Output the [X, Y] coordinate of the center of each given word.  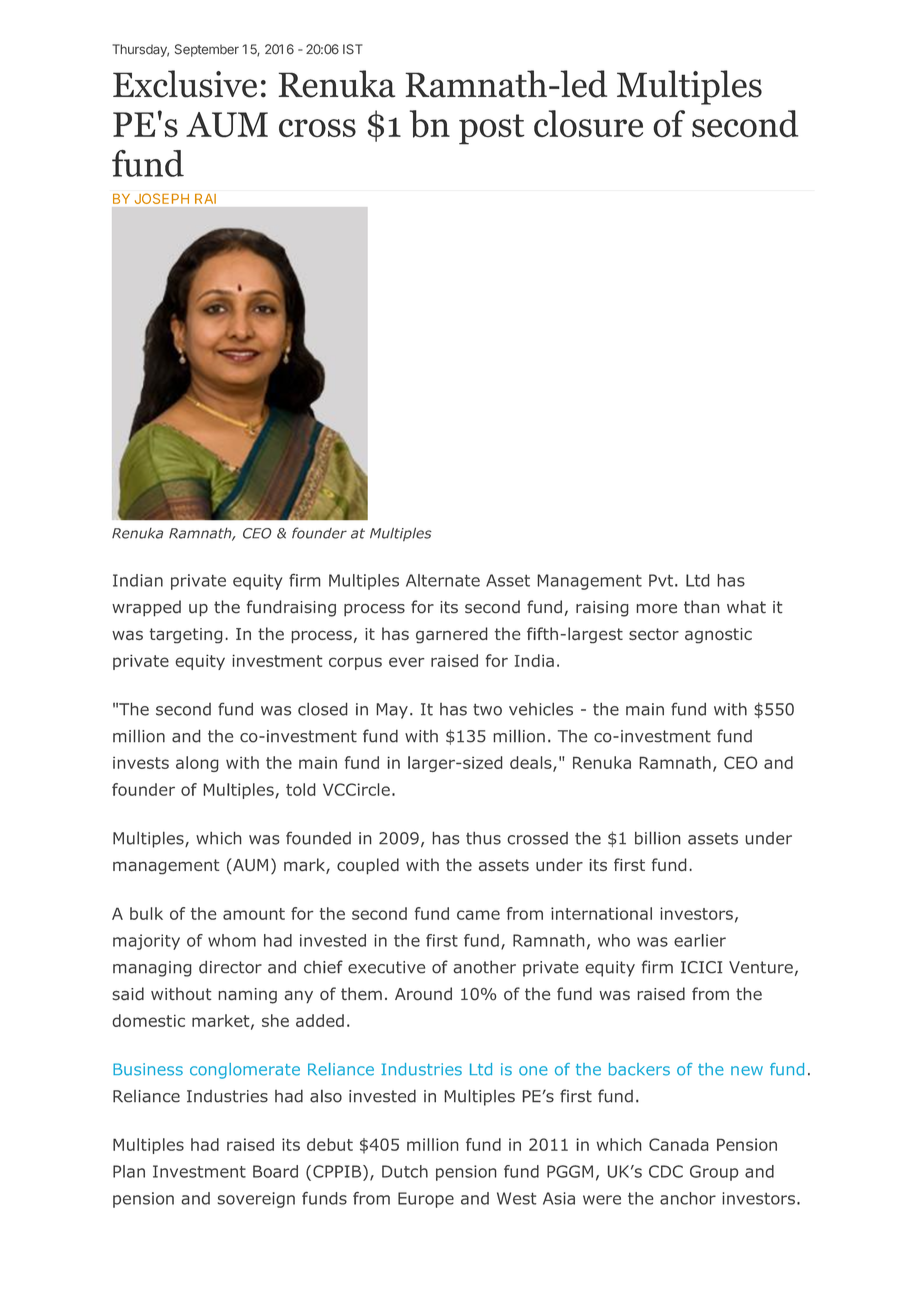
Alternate [443, 580]
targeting [186, 636]
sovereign [256, 1200]
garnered [452, 635]
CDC [666, 1171]
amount [254, 914]
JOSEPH [162, 199]
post [492, 129]
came [478, 915]
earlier [700, 940]
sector [654, 634]
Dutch [405, 1171]
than [701, 607]
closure [588, 124]
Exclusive [185, 84]
